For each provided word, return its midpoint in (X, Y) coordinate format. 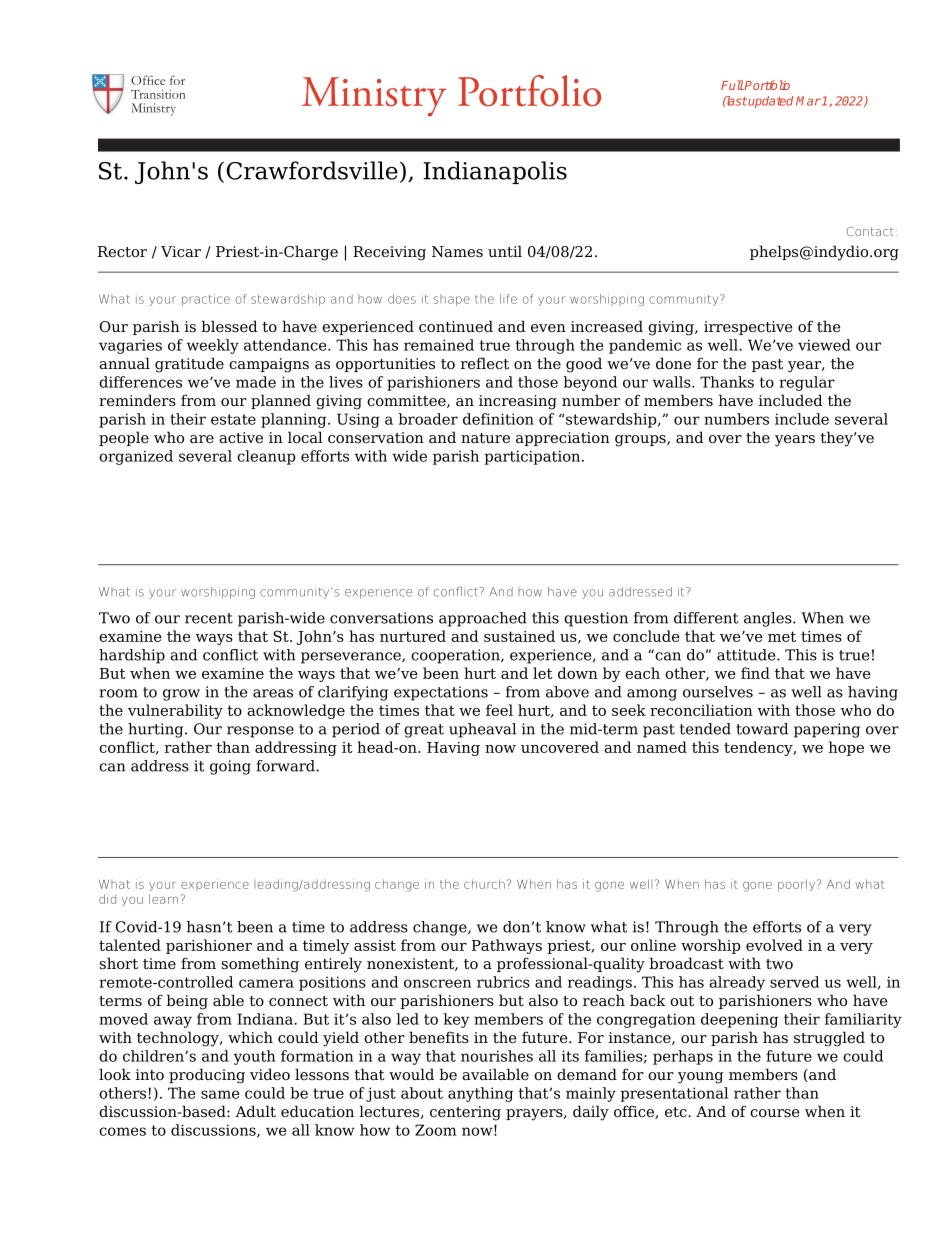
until (505, 251)
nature (485, 438)
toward (762, 729)
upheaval (482, 730)
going (230, 767)
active (241, 438)
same (220, 1094)
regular (807, 383)
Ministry (374, 97)
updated (770, 102)
